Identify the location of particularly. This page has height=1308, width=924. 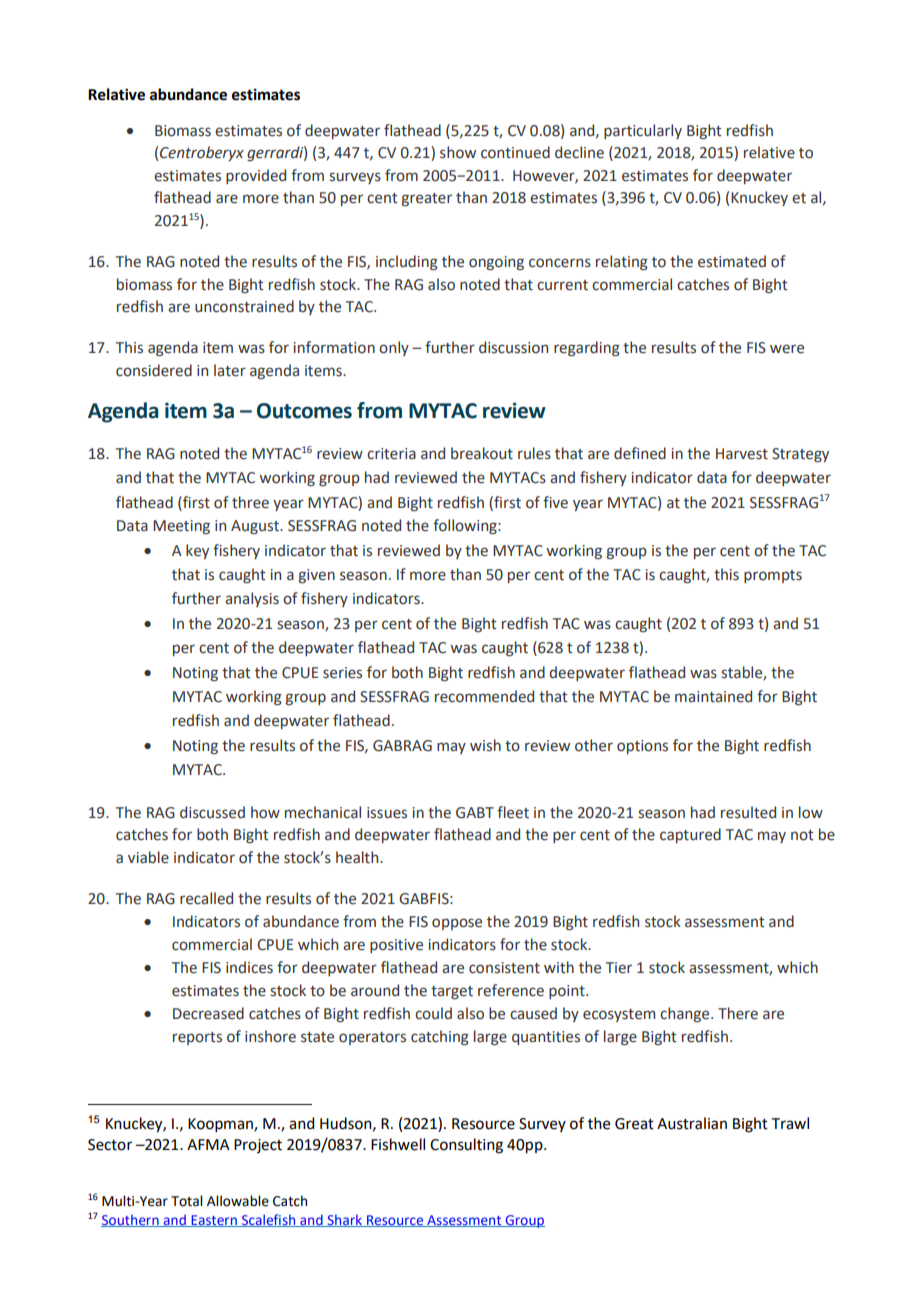
(643, 131).
